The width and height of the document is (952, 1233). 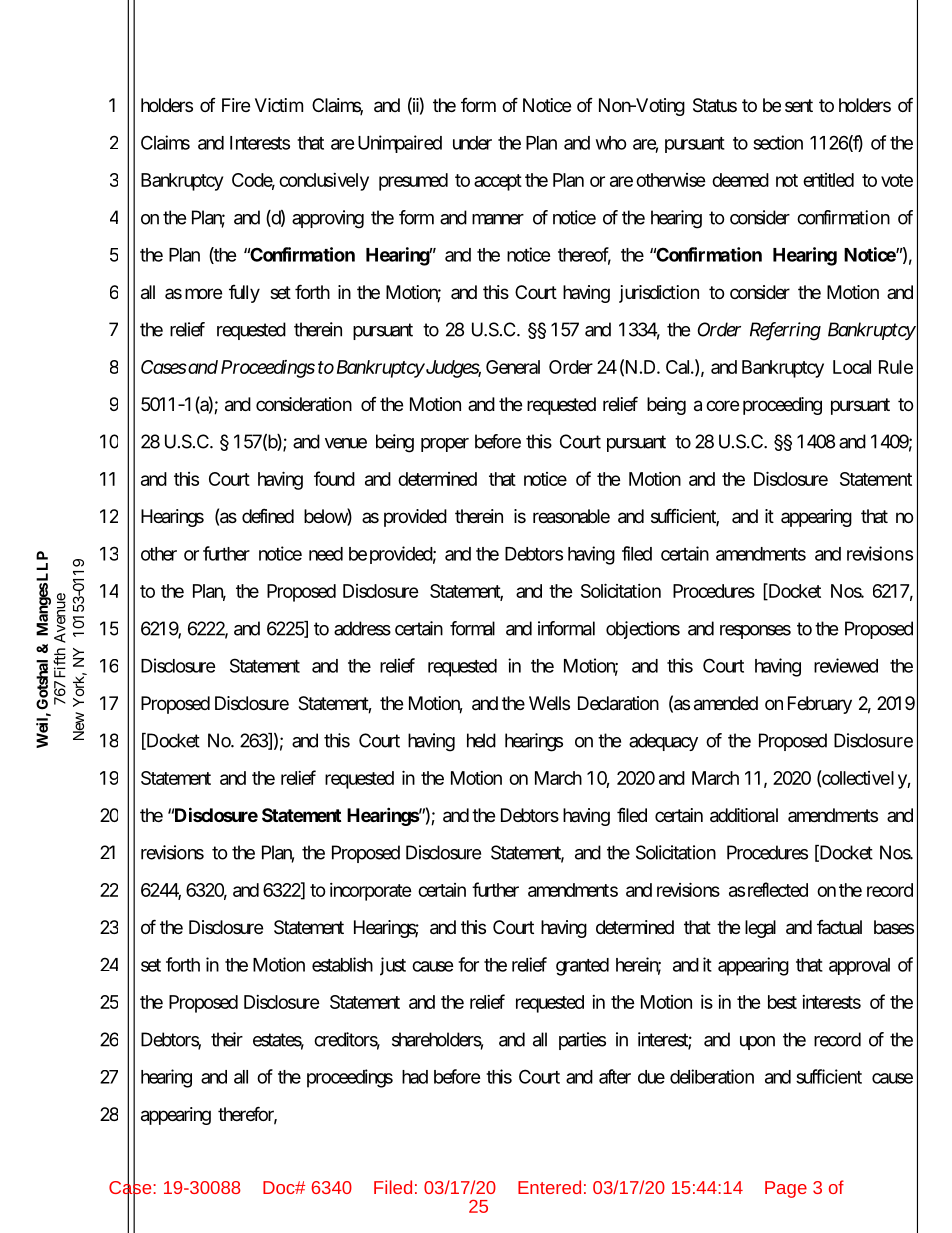 I want to click on section, so click(x=778, y=142).
